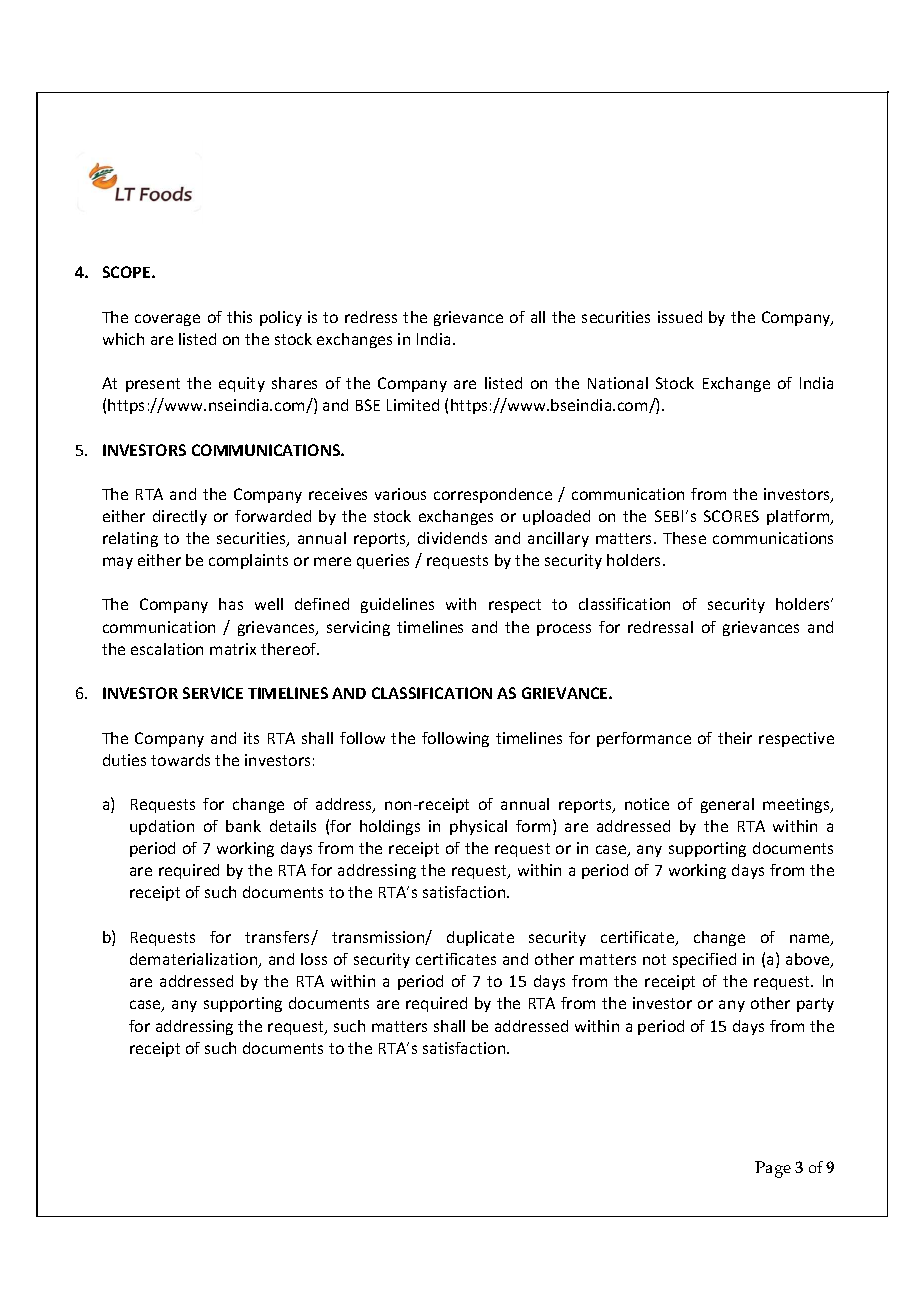 The height and width of the screenshot is (1308, 924). I want to click on Page, so click(773, 1169).
